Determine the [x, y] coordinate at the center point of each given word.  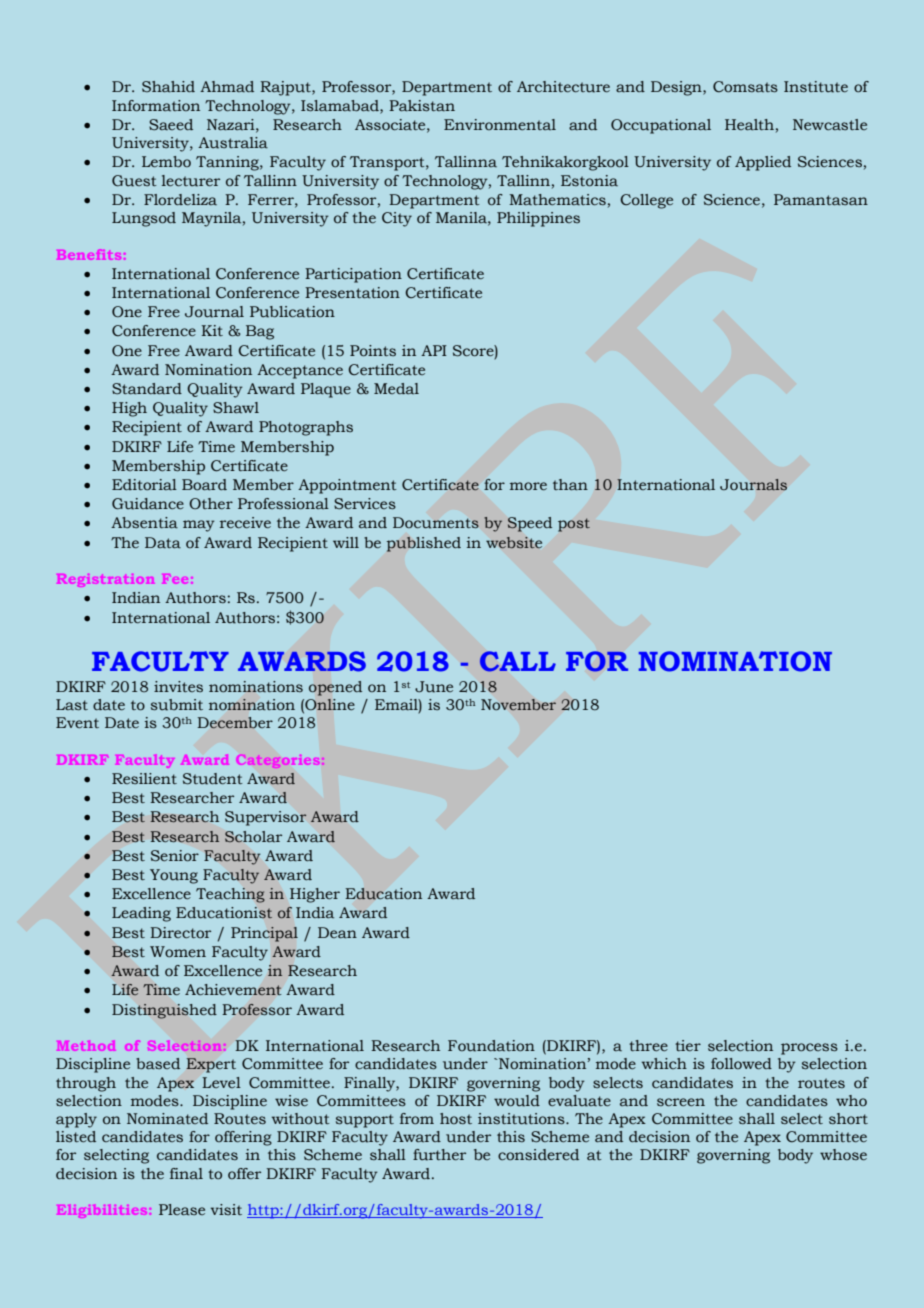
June [434, 687]
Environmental [500, 124]
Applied [763, 163]
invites [178, 686]
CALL [518, 661]
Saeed [171, 125]
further [439, 1155]
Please [182, 1210]
